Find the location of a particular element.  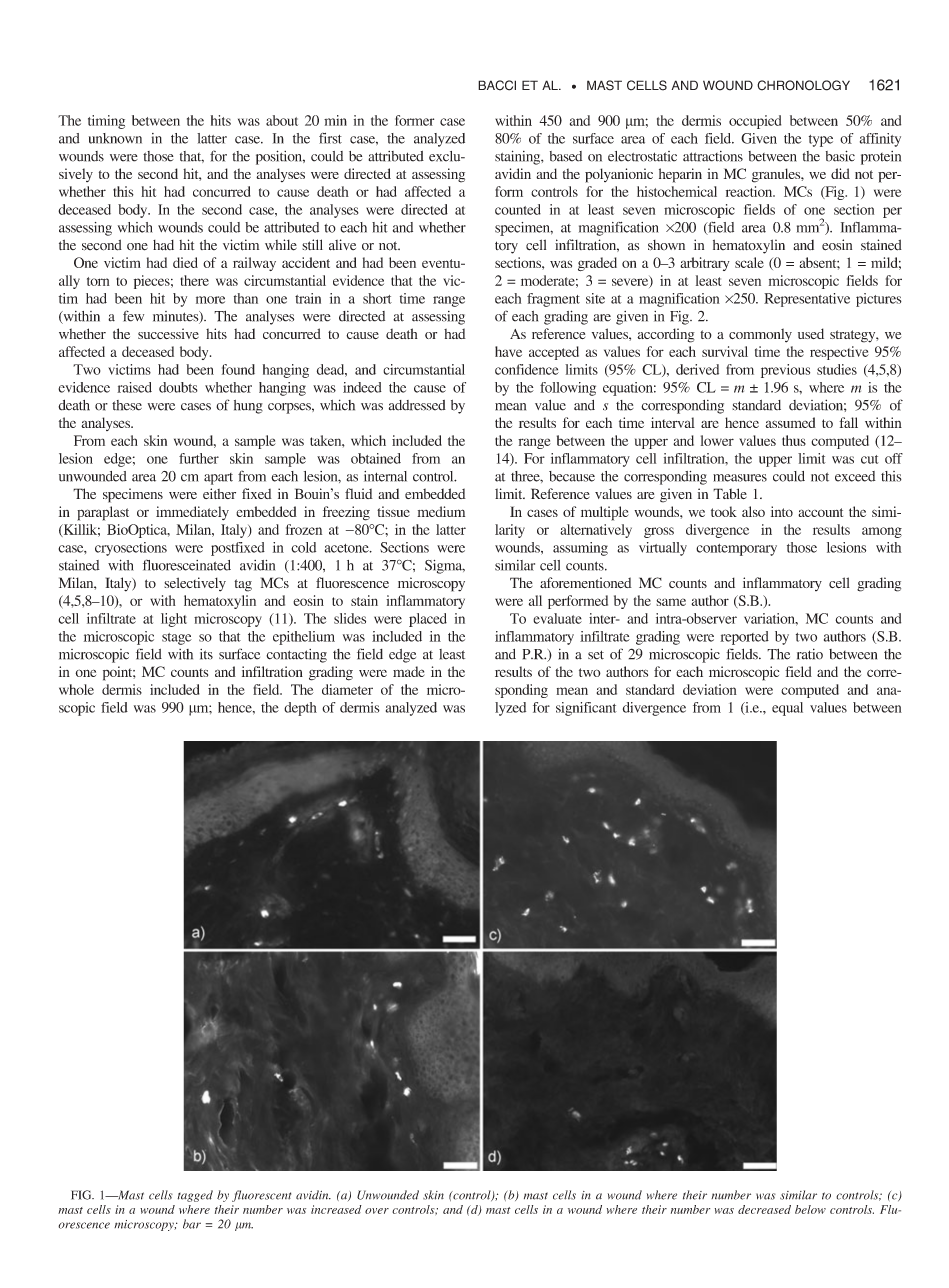

type is located at coordinates (821, 141).
